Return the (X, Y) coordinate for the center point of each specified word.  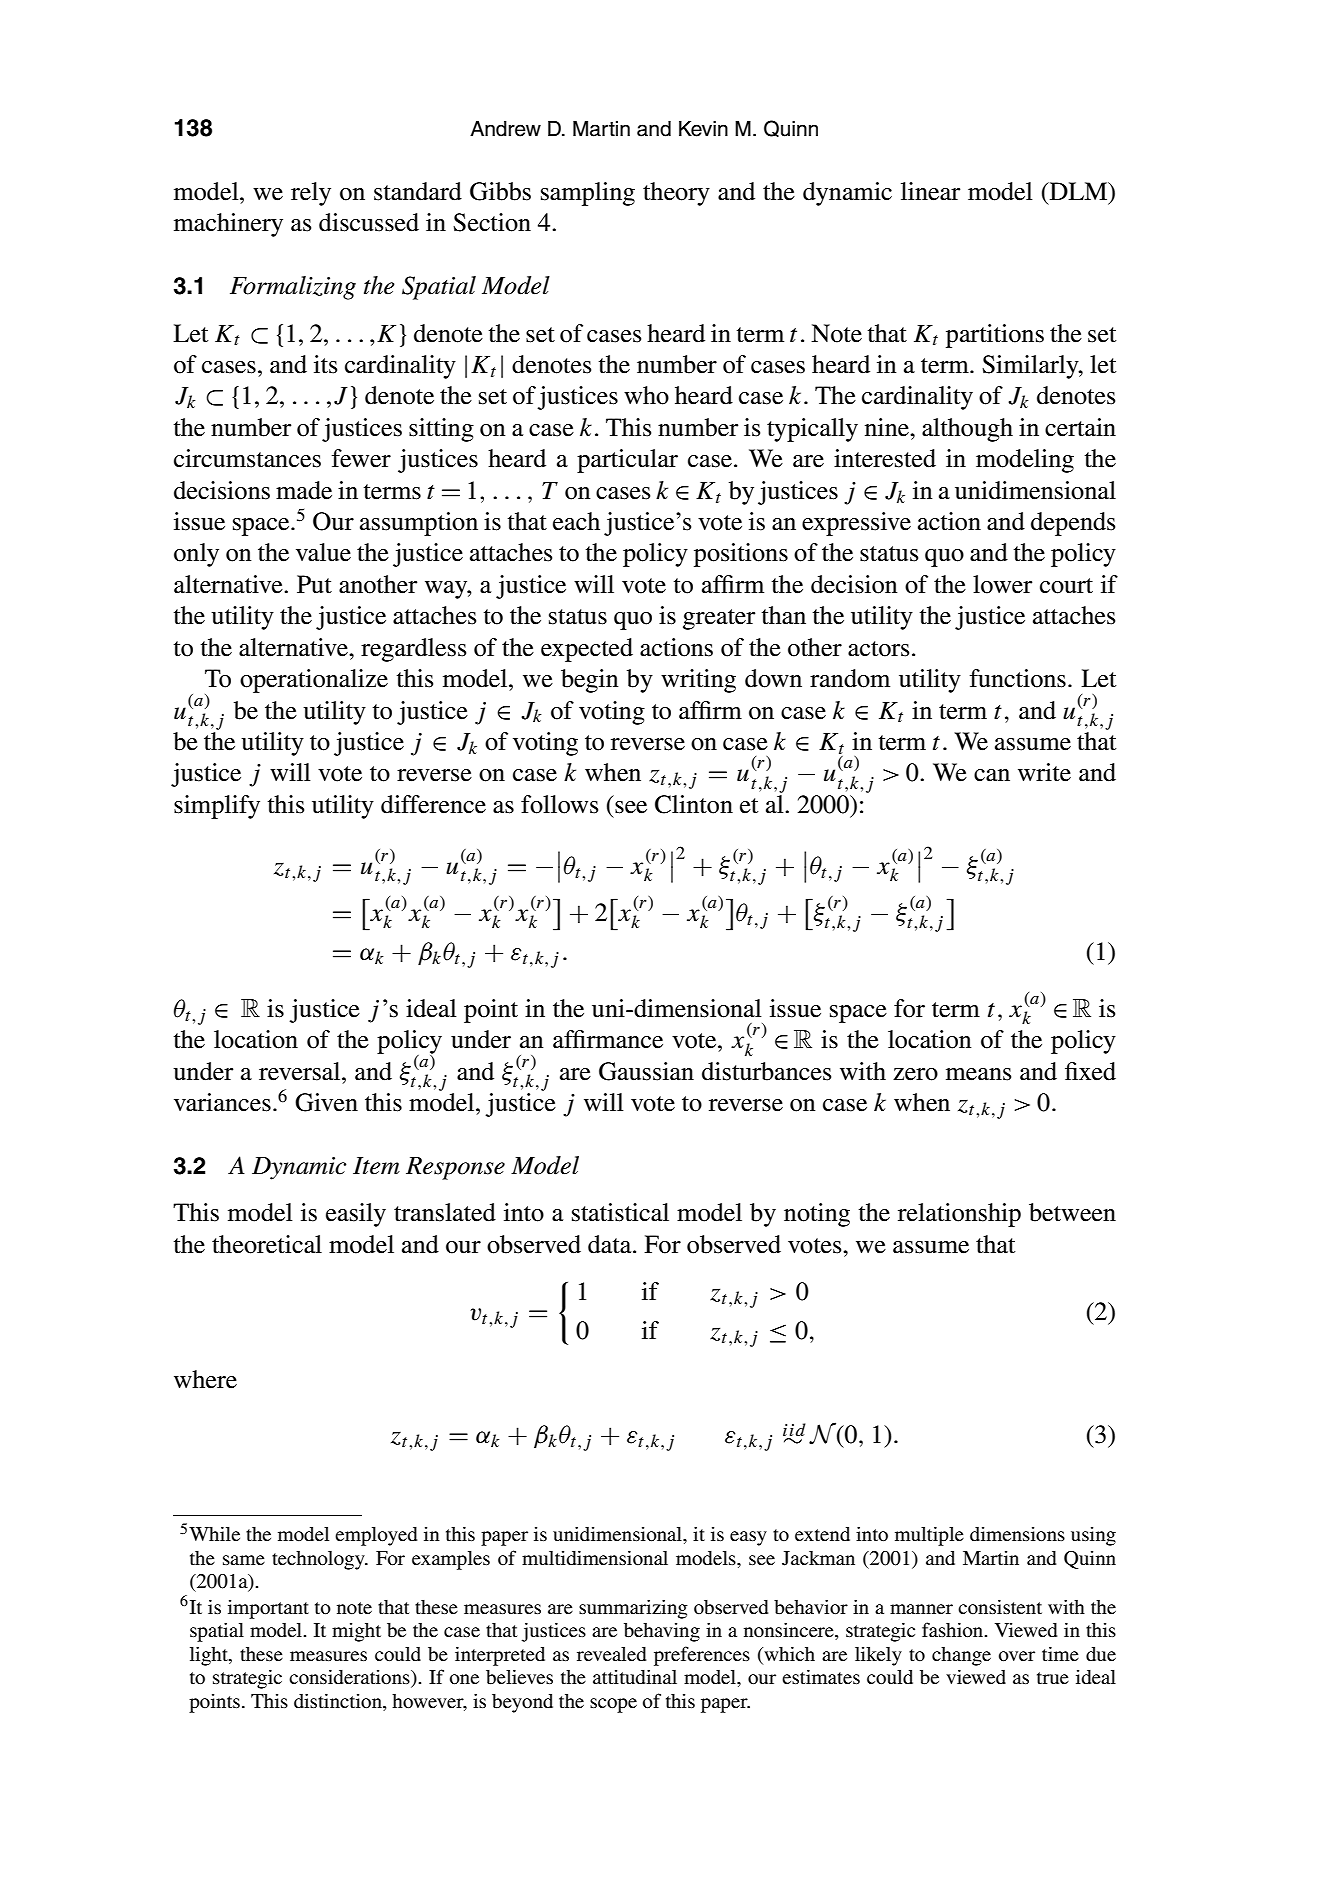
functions (1018, 678)
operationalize (314, 681)
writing (698, 681)
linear (930, 191)
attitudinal (635, 1676)
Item (376, 1166)
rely (311, 194)
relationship (959, 1215)
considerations (350, 1678)
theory (676, 194)
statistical (620, 1212)
